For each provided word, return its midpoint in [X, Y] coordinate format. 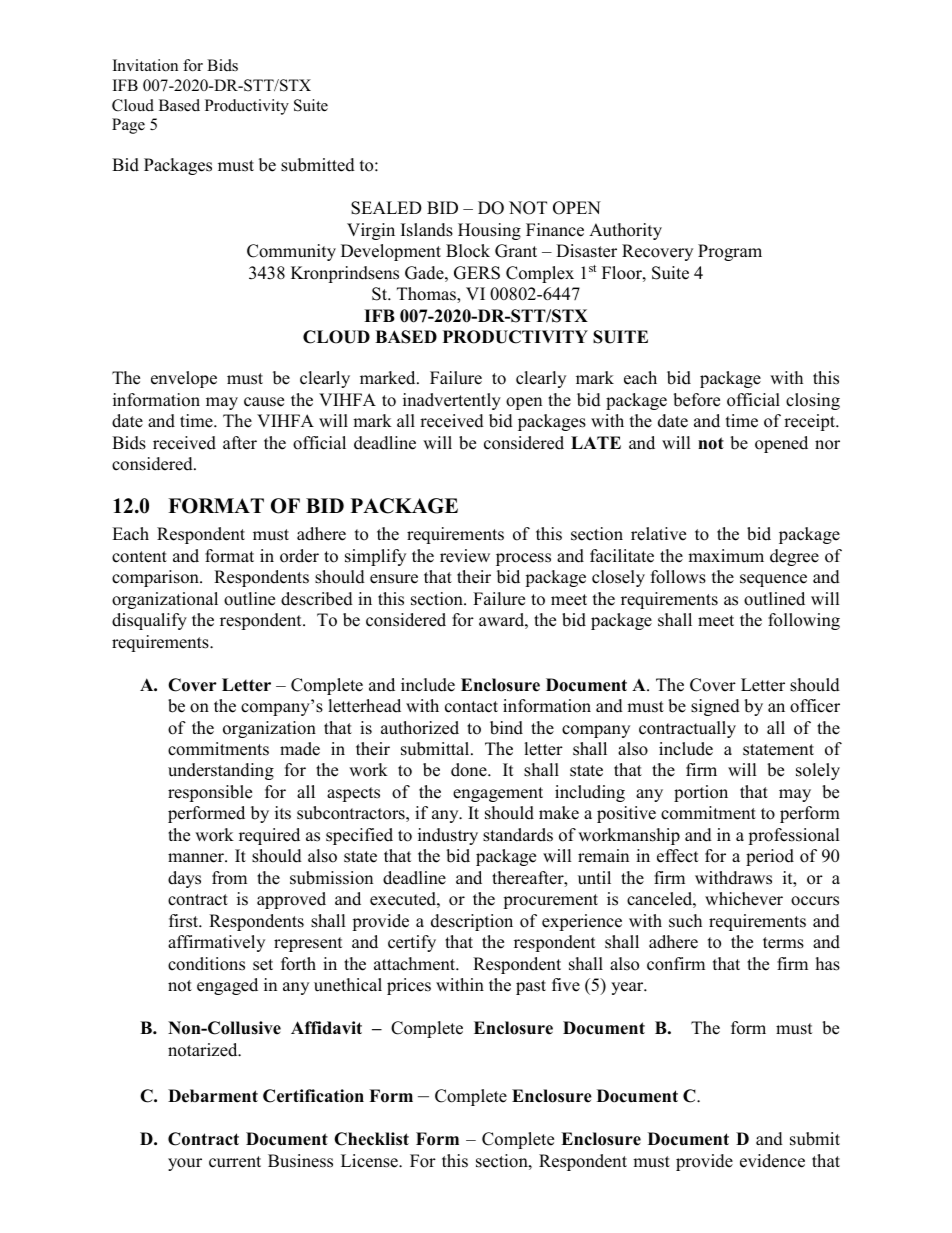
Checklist [371, 1139]
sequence [773, 580]
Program [730, 252]
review [465, 556]
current [235, 1162]
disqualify [149, 621]
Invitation [145, 65]
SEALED [386, 208]
